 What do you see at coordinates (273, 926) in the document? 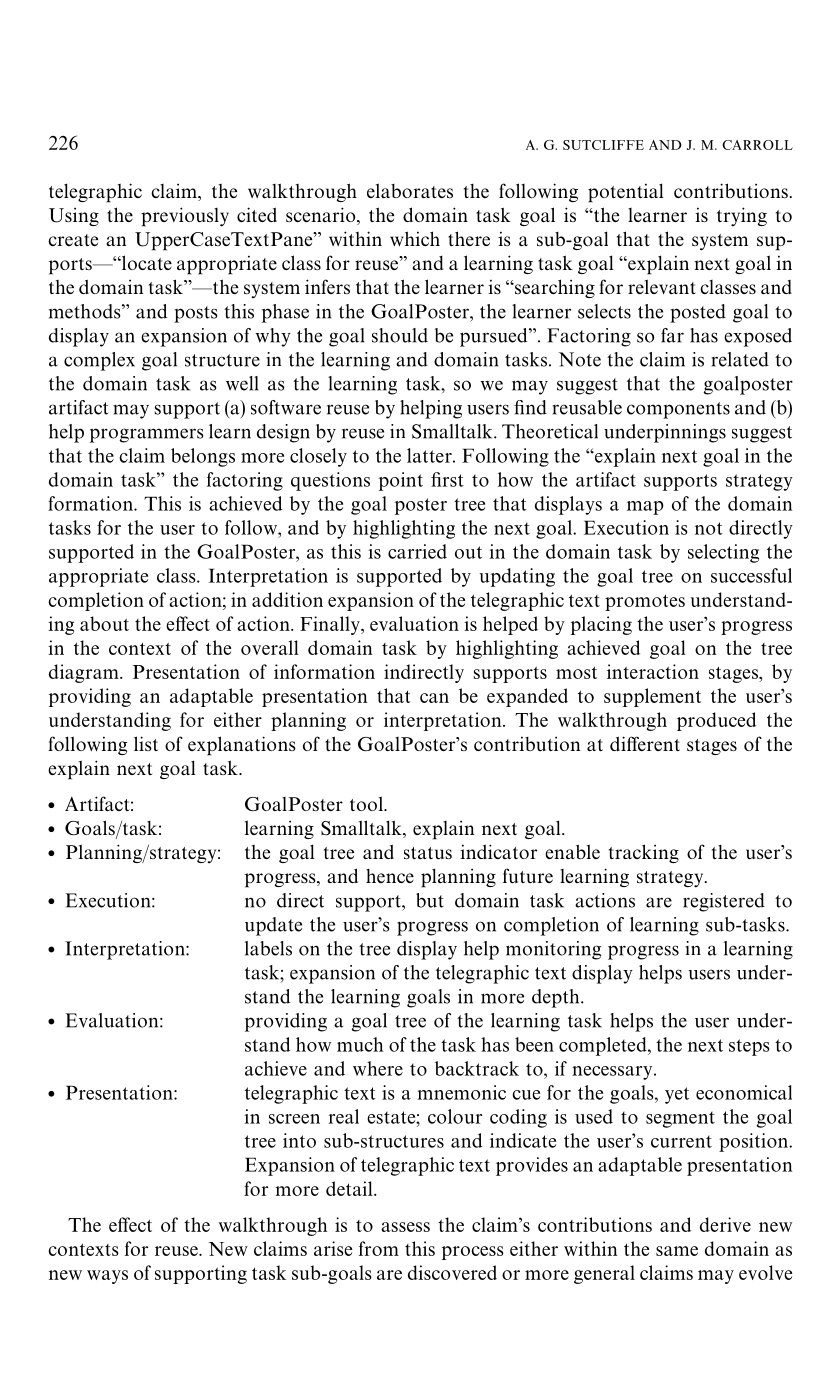
I see `update` at bounding box center [273, 926].
